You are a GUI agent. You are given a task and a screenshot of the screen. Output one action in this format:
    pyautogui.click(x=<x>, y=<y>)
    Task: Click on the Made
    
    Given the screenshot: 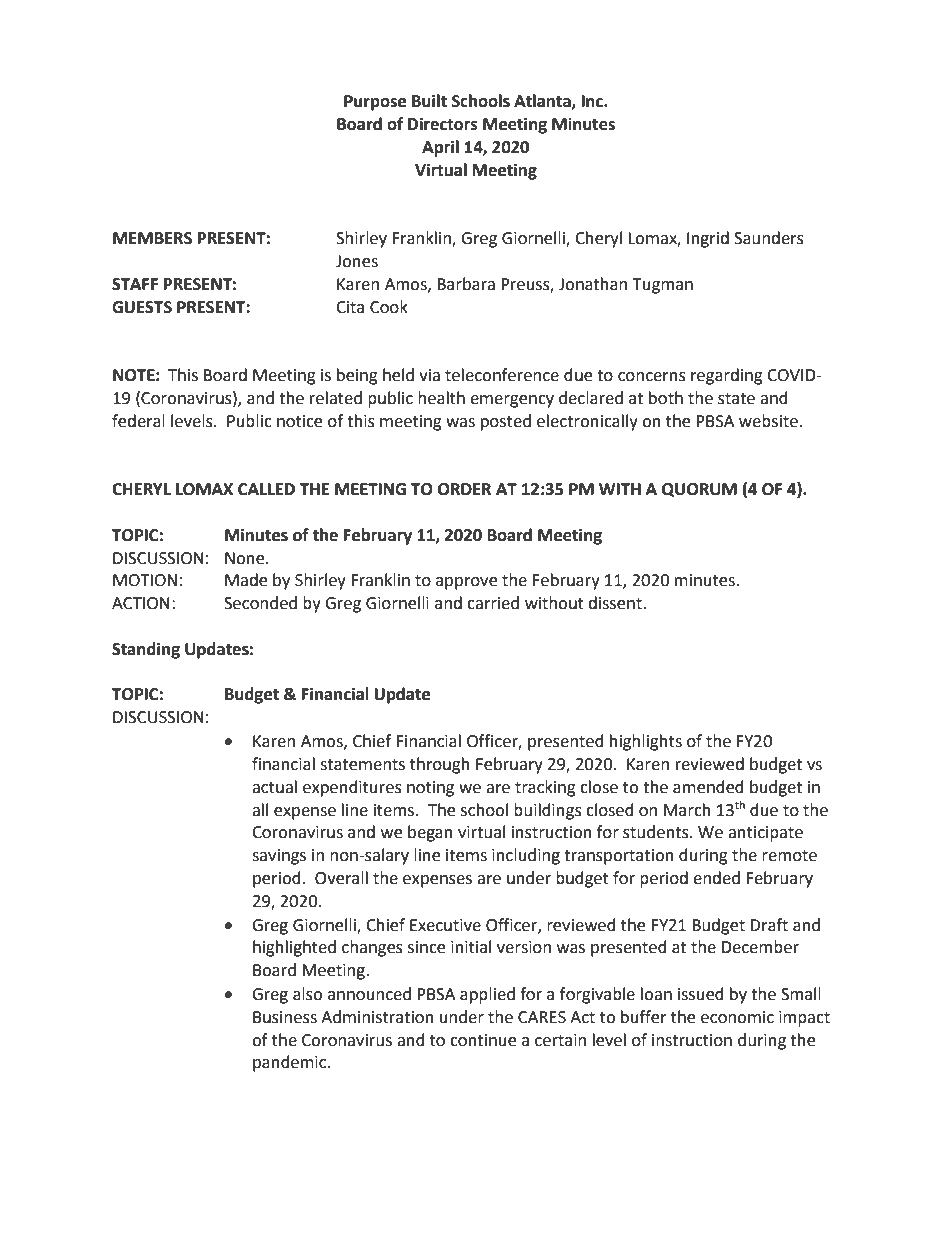 What is the action you would take?
    pyautogui.click(x=246, y=580)
